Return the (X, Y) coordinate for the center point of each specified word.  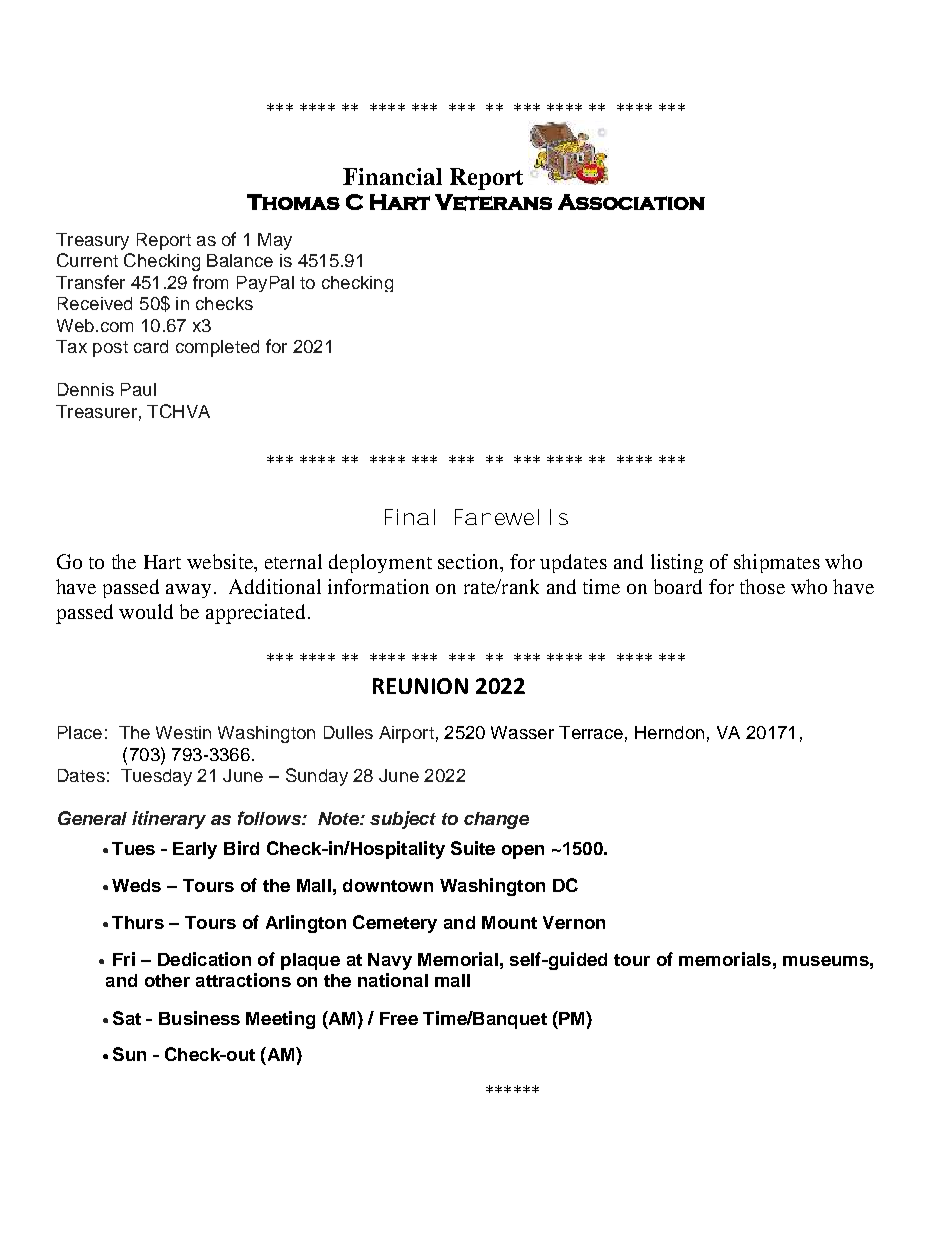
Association (631, 202)
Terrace (591, 732)
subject (403, 820)
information (378, 586)
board (678, 586)
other (167, 980)
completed (217, 348)
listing (677, 563)
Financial (392, 176)
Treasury (92, 241)
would (146, 611)
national (393, 980)
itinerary (169, 820)
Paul (138, 389)
